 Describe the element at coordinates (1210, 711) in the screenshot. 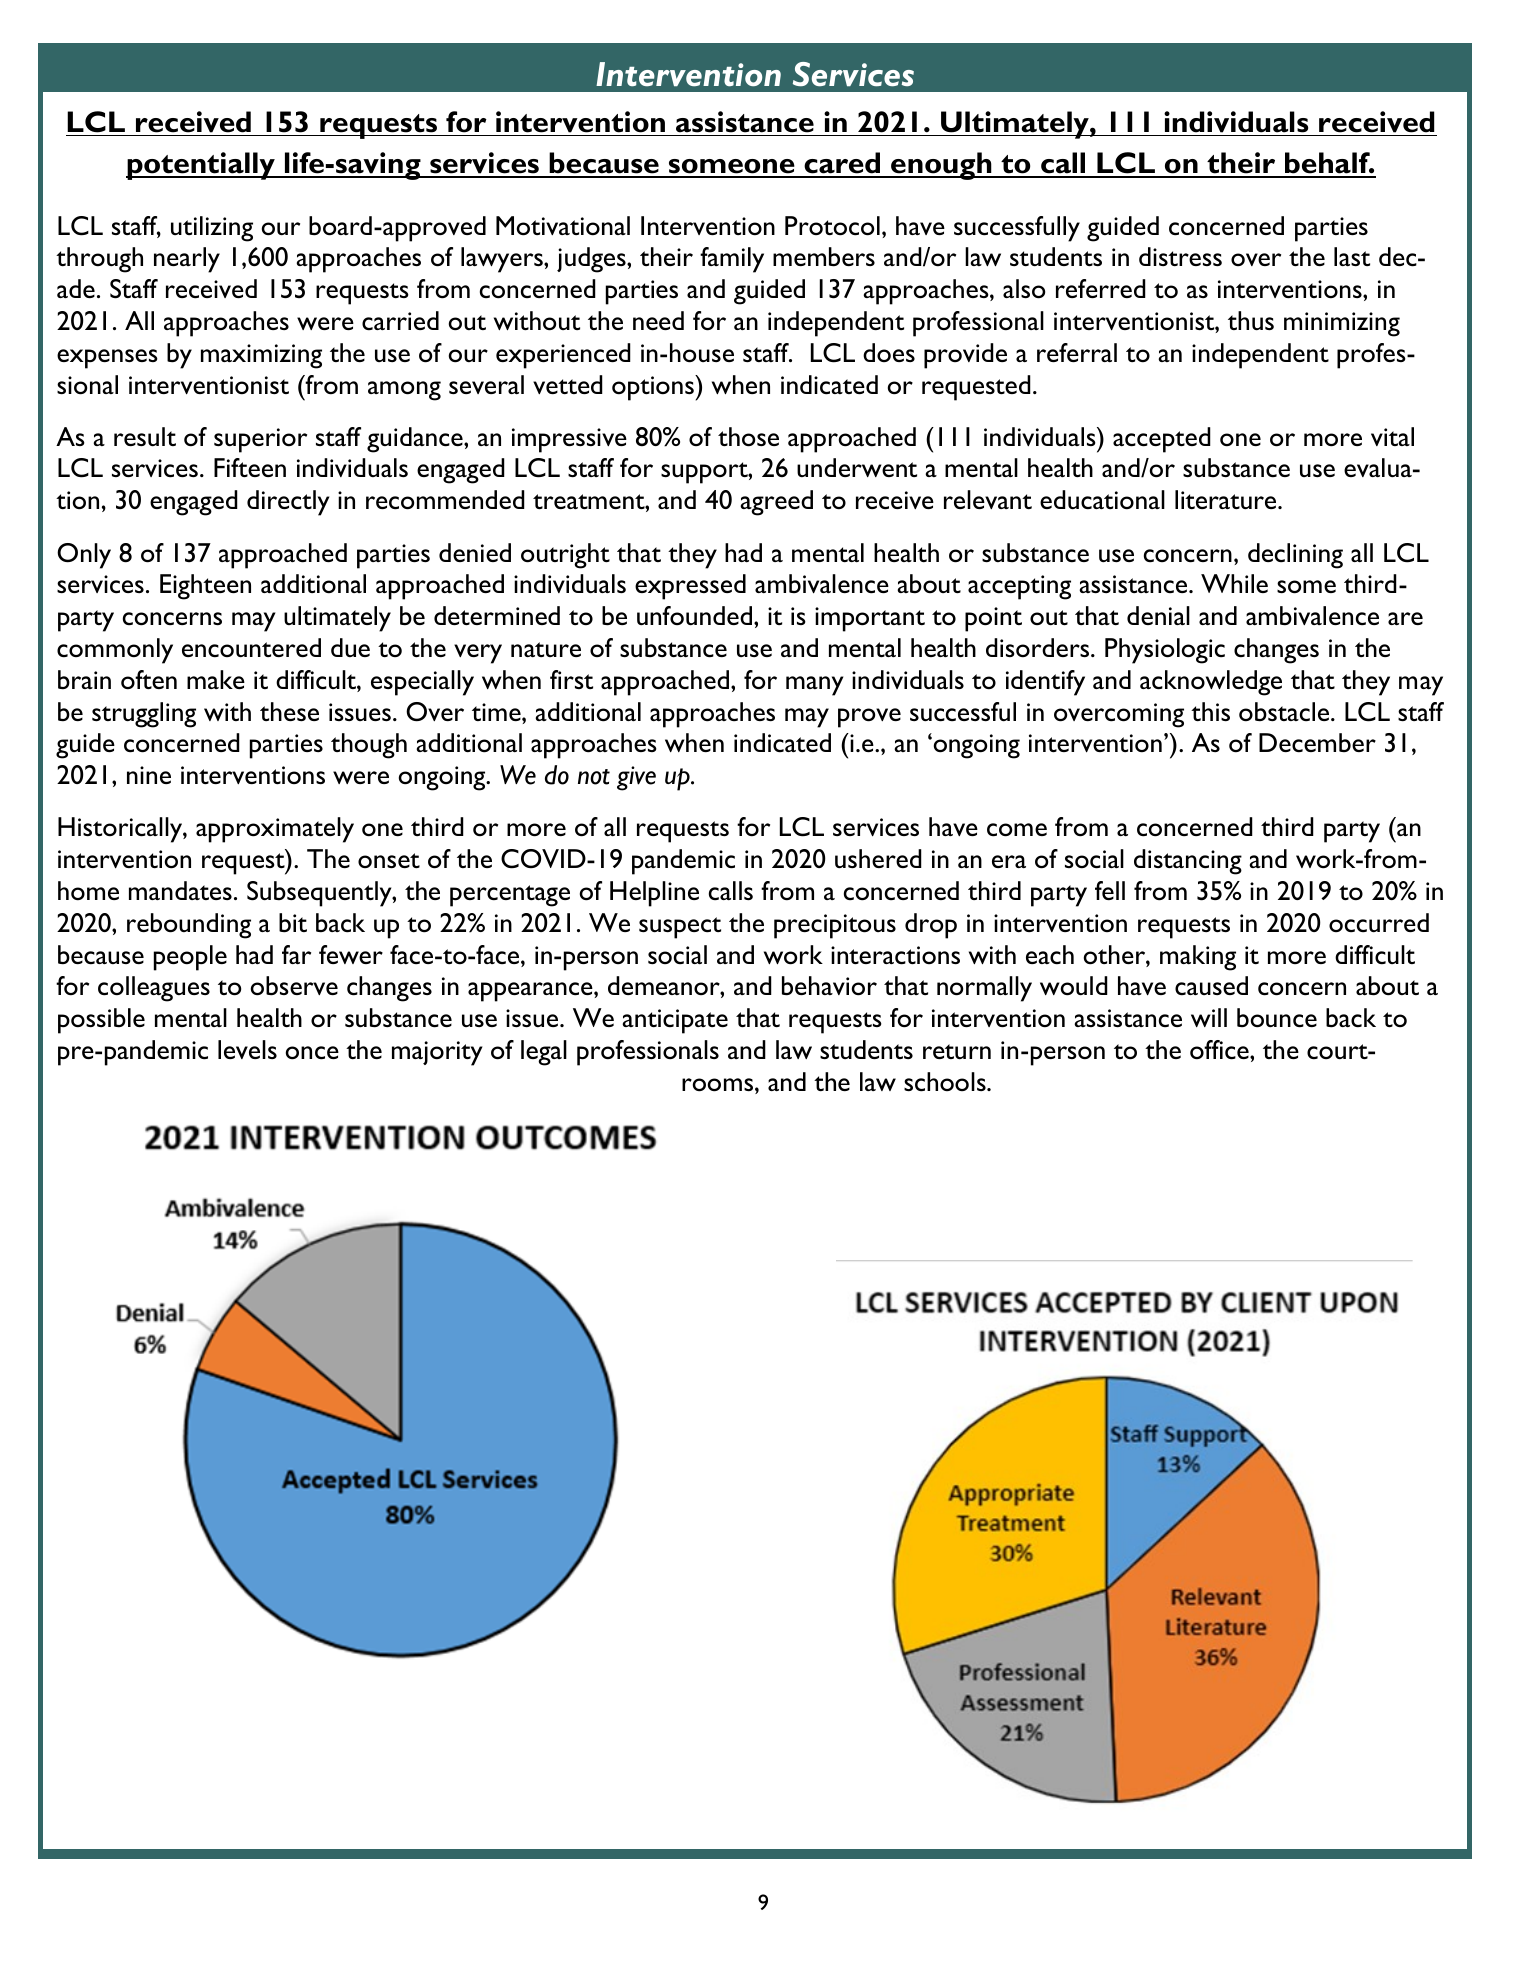

I see `this` at that location.
